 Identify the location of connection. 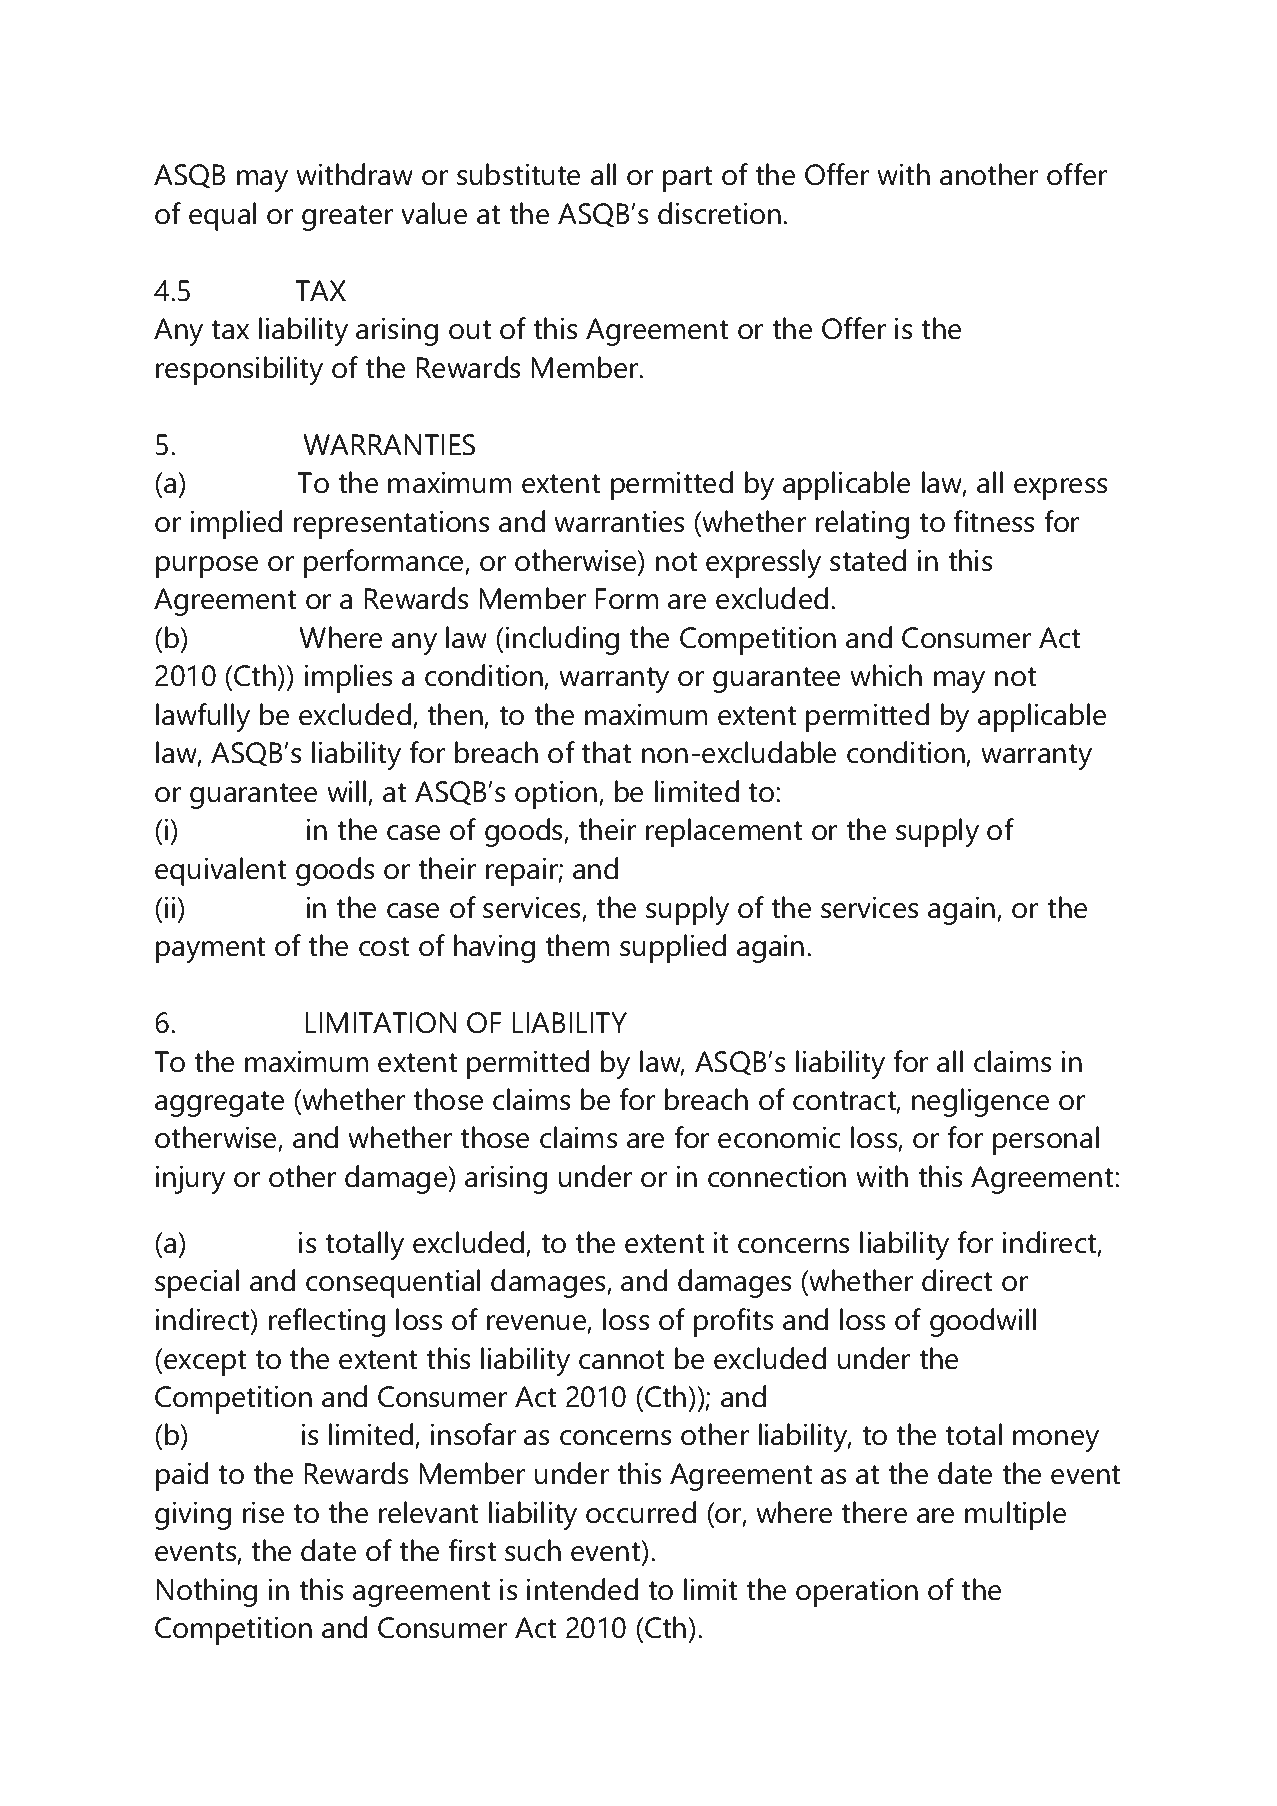
(777, 1176).
